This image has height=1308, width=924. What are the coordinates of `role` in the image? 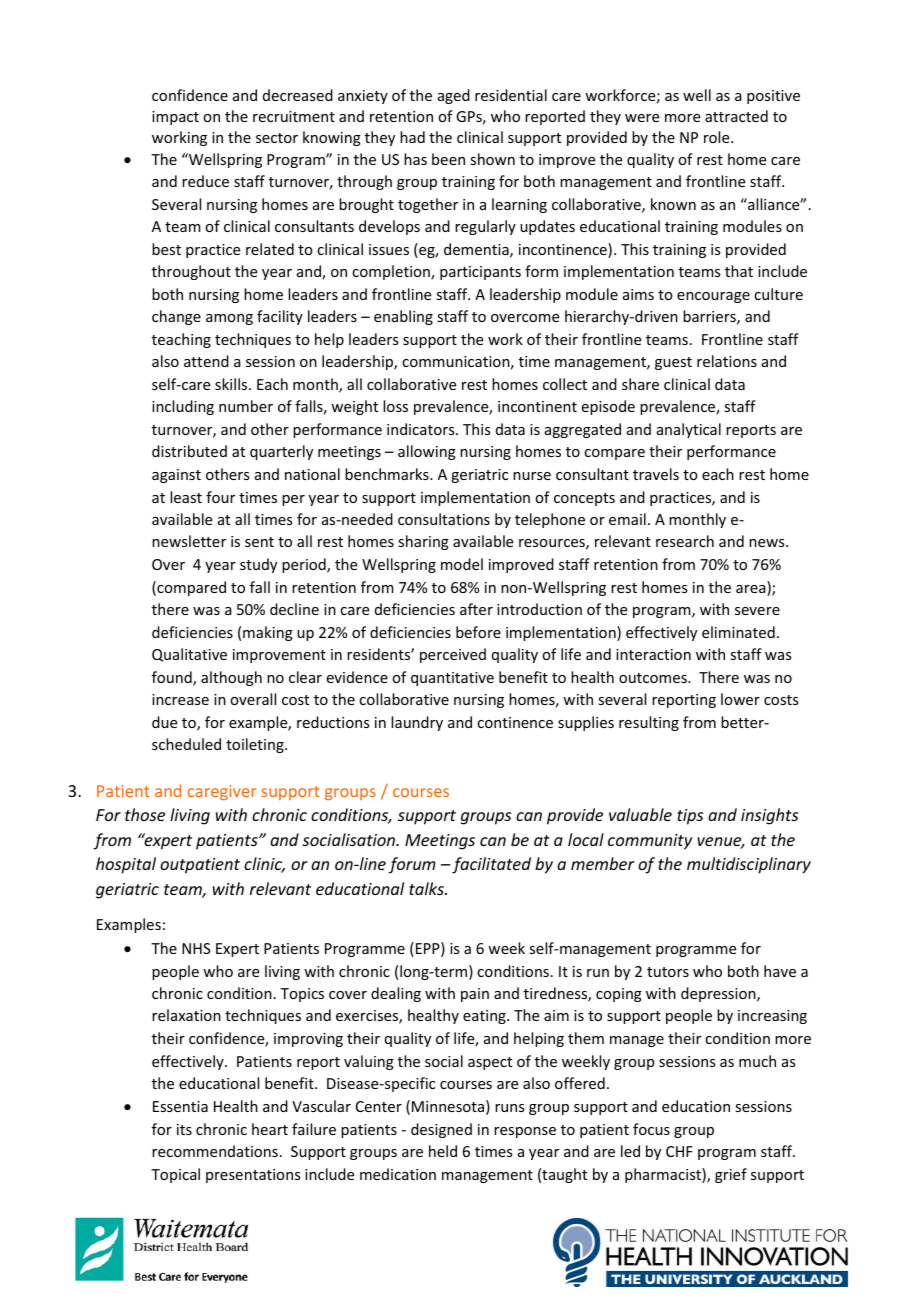 It's located at (718, 137).
